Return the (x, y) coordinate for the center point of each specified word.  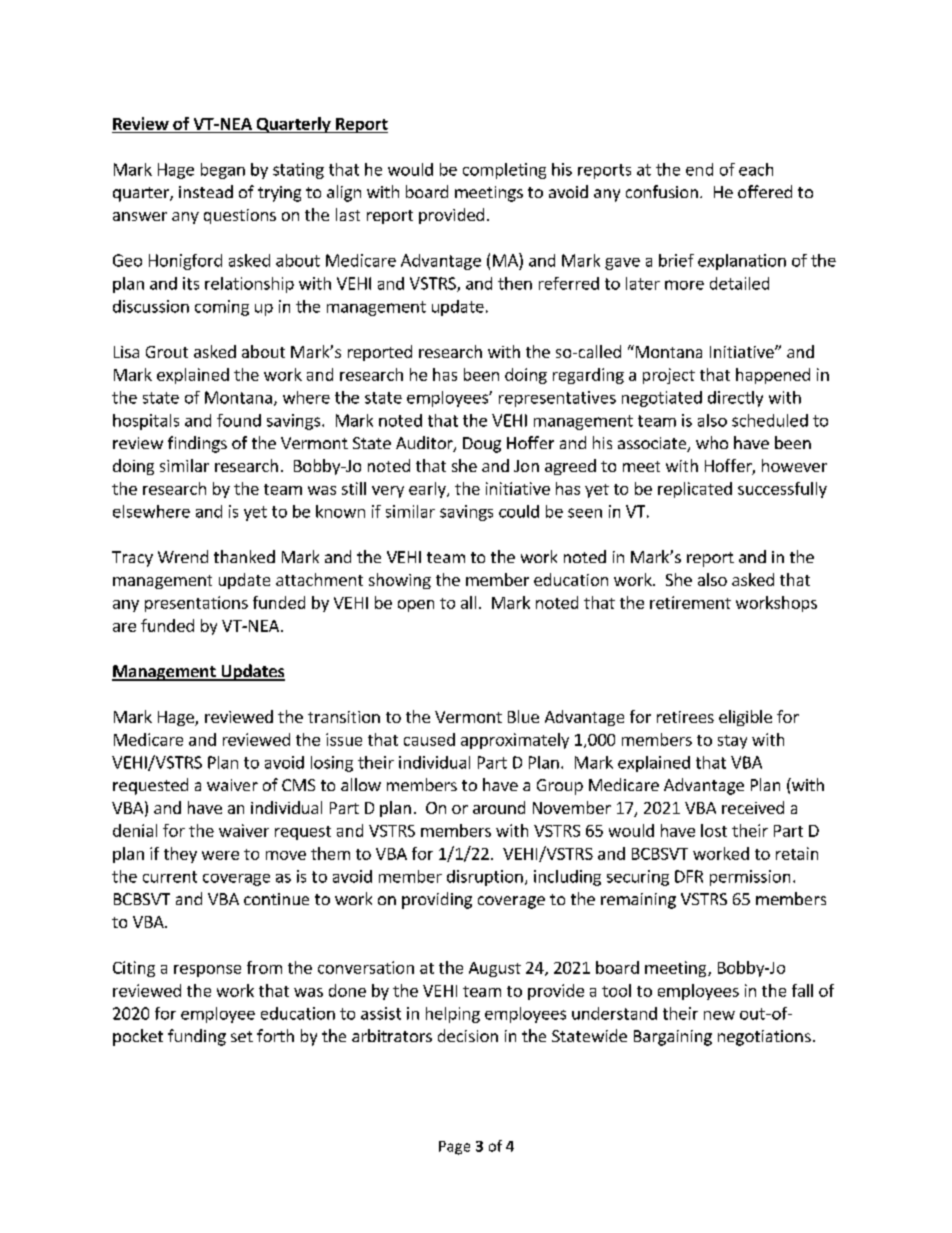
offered (765, 191)
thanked (244, 556)
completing (504, 171)
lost (714, 830)
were (220, 855)
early (428, 490)
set (242, 1036)
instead (206, 191)
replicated (695, 490)
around (499, 807)
